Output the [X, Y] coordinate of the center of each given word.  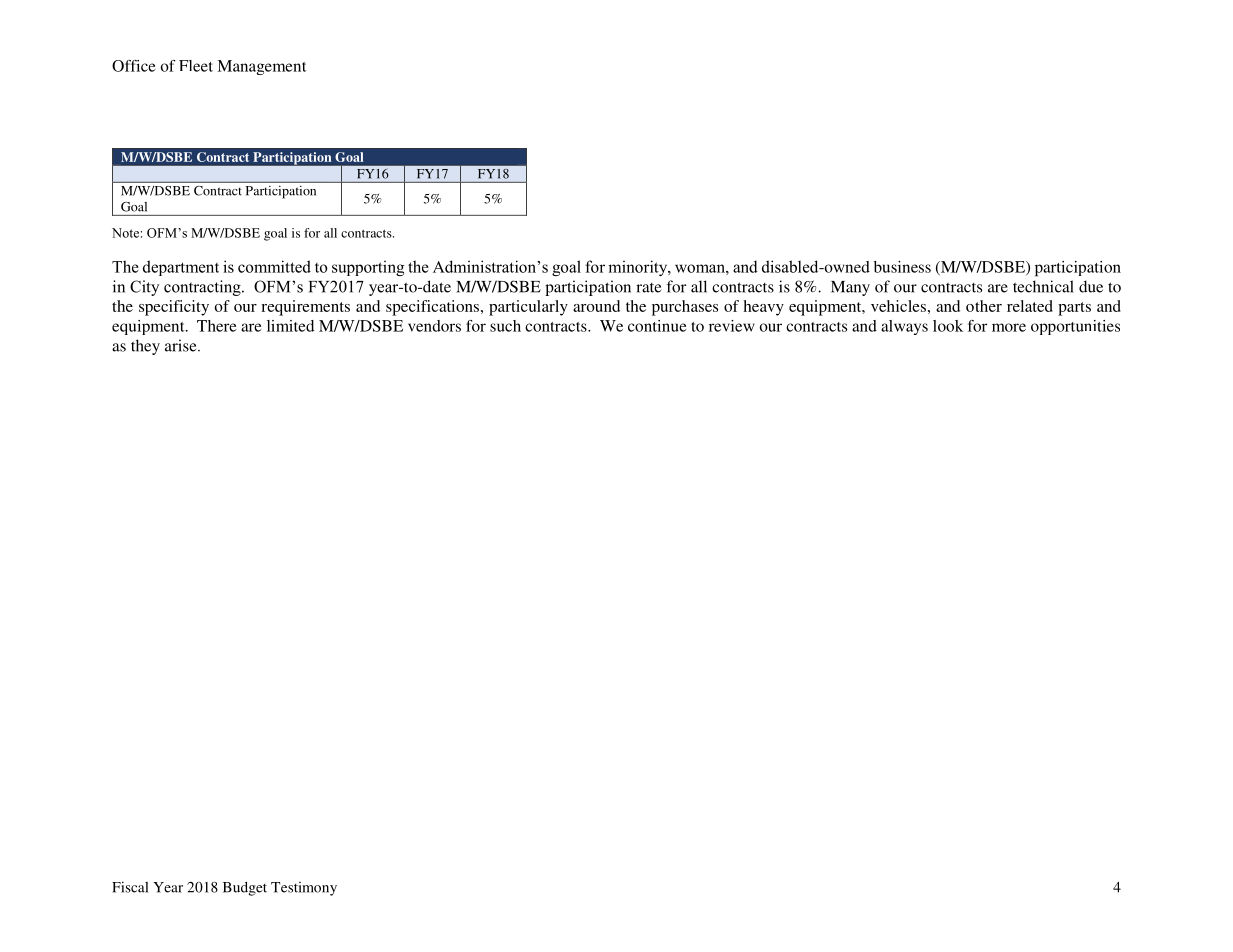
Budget [245, 889]
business [902, 267]
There [216, 326]
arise [182, 345]
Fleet [196, 66]
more [1009, 327]
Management [262, 67]
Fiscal [130, 887]
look [948, 326]
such [505, 326]
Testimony [304, 889]
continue [657, 326]
